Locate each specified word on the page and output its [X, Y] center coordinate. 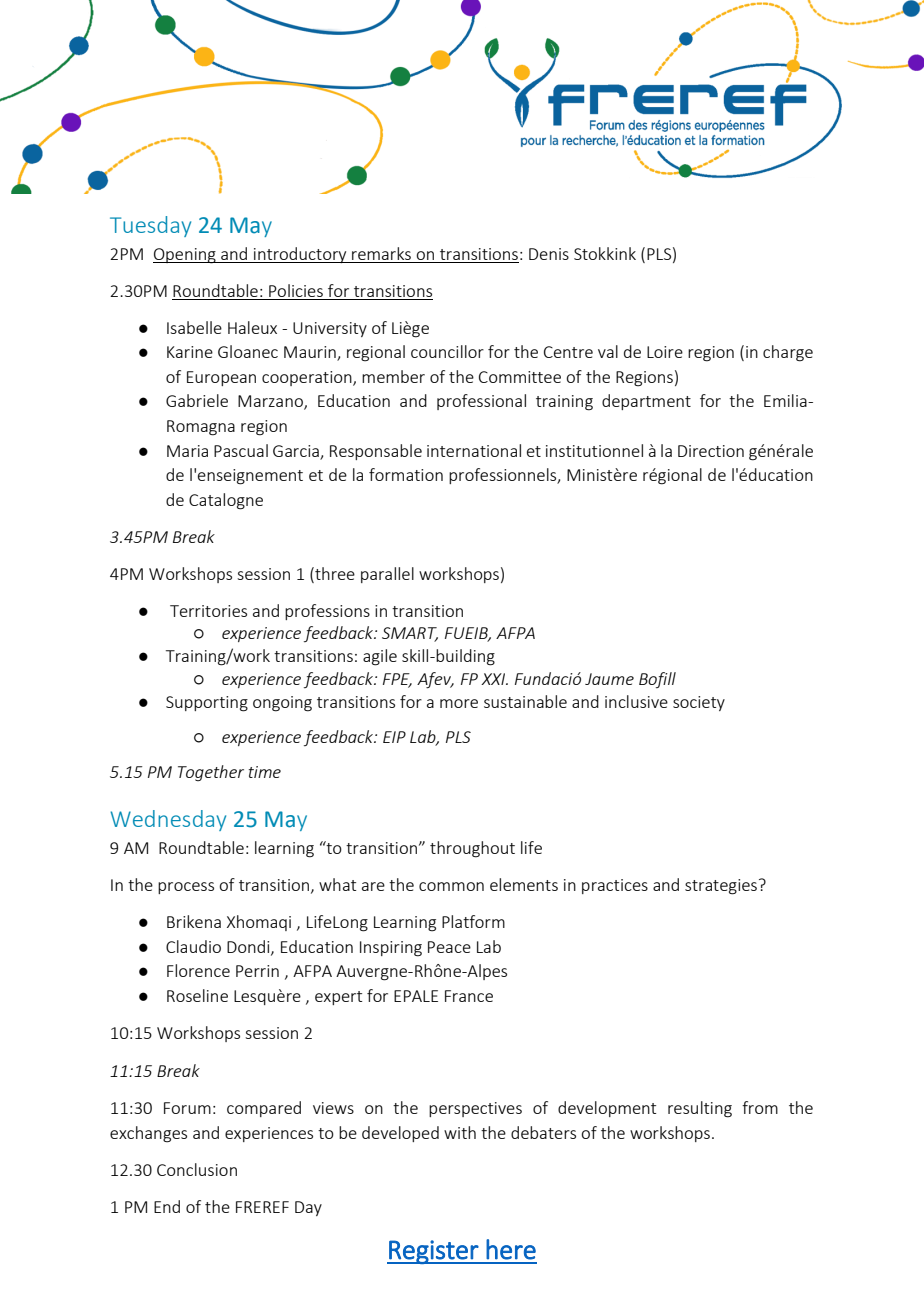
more [459, 703]
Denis [549, 254]
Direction [711, 451]
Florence [198, 970]
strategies [721, 887]
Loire [665, 352]
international [474, 450]
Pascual [241, 450]
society [699, 703]
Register [433, 1252]
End [167, 1206]
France [469, 996]
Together [211, 773]
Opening [185, 256]
